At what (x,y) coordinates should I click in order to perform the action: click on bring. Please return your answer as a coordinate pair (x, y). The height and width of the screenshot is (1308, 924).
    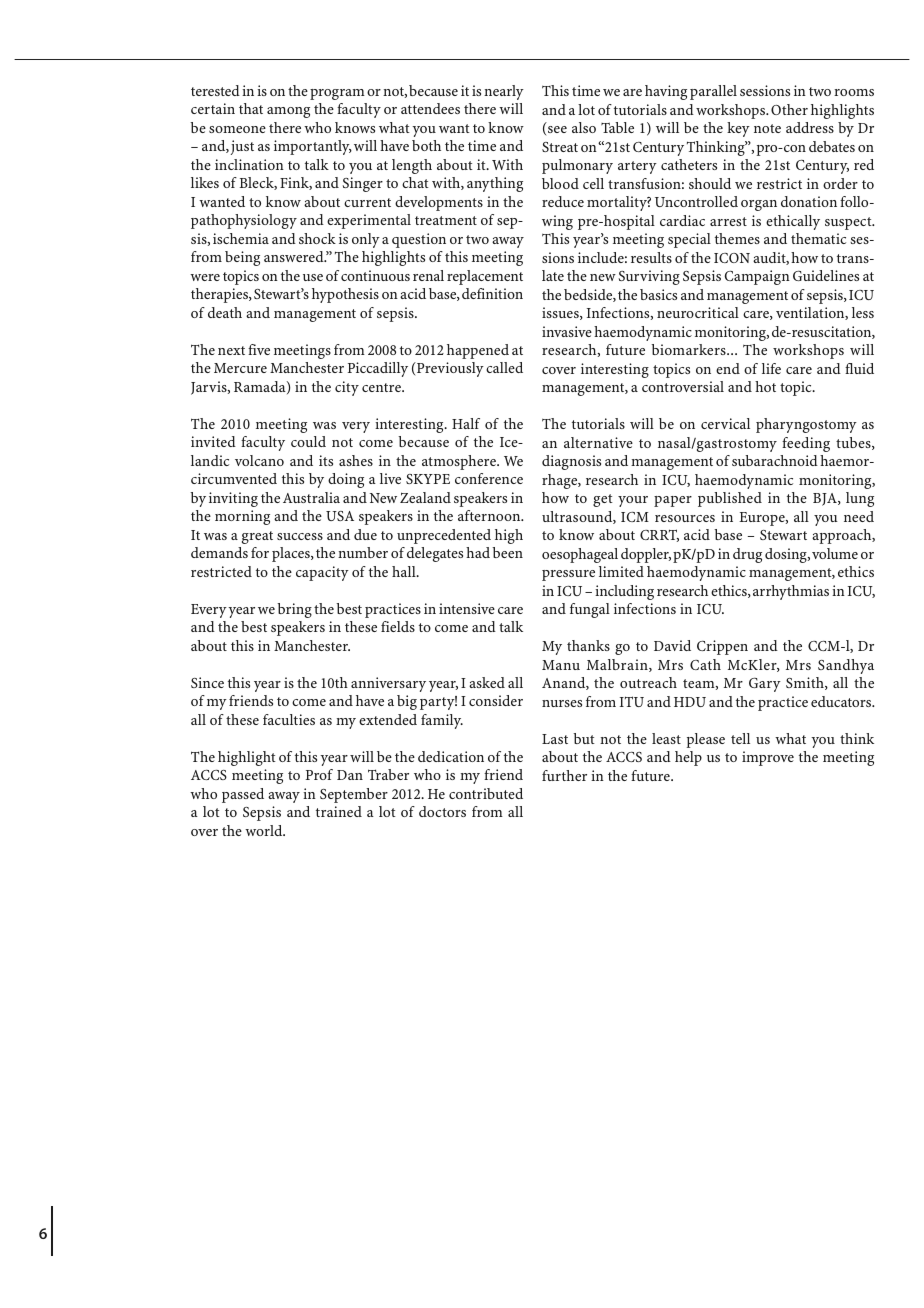
    Looking at the image, I should click on (294, 610).
